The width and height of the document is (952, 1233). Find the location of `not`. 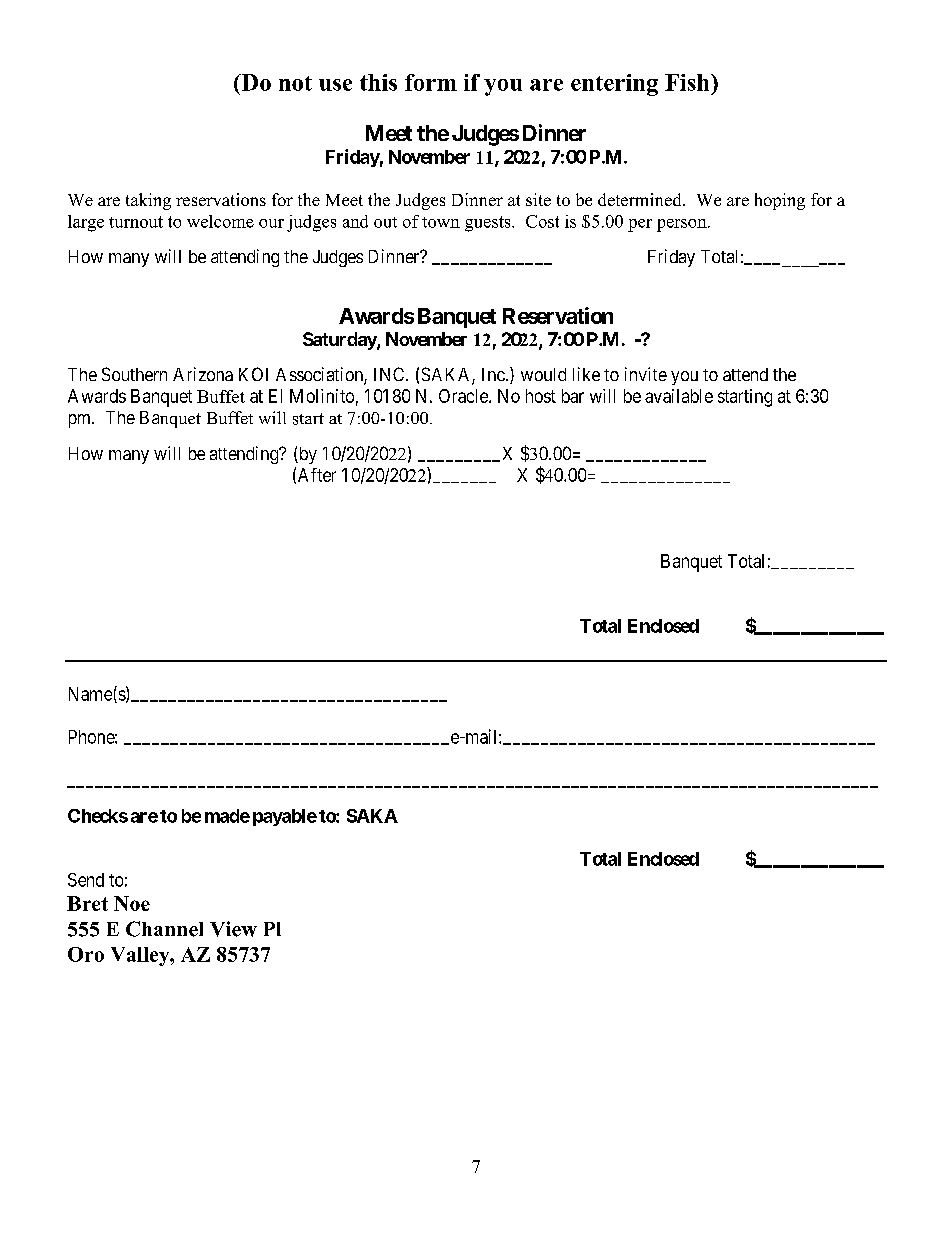

not is located at coordinates (295, 83).
